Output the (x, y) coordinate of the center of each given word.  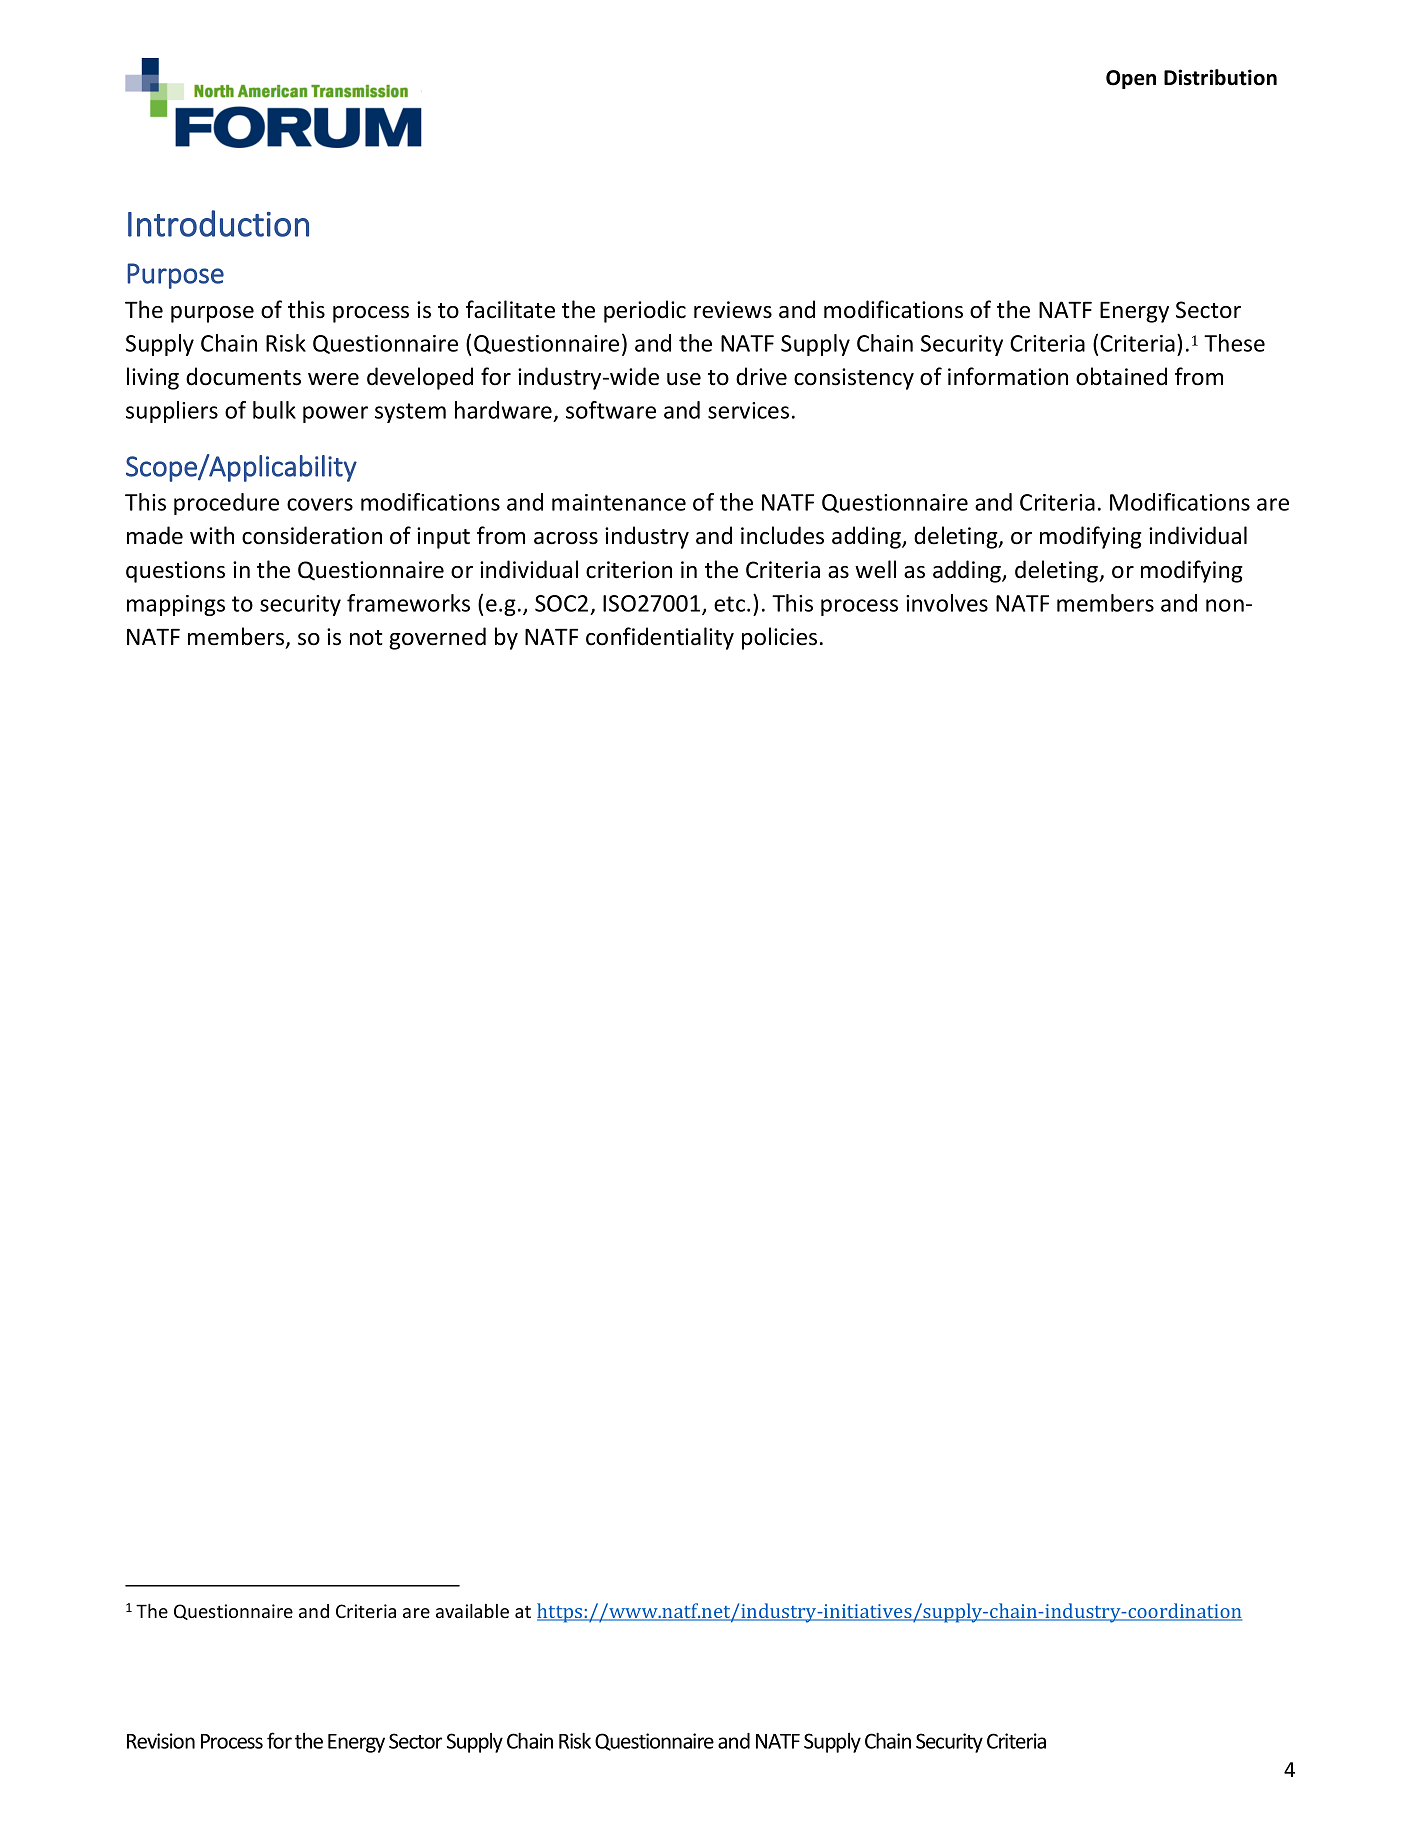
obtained (1121, 376)
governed (437, 638)
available (472, 1611)
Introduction (218, 223)
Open (1131, 79)
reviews (733, 310)
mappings (176, 605)
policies (779, 638)
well (875, 569)
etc (731, 604)
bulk (274, 410)
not (366, 638)
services (748, 410)
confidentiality (660, 638)
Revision (161, 1741)
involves (947, 603)
